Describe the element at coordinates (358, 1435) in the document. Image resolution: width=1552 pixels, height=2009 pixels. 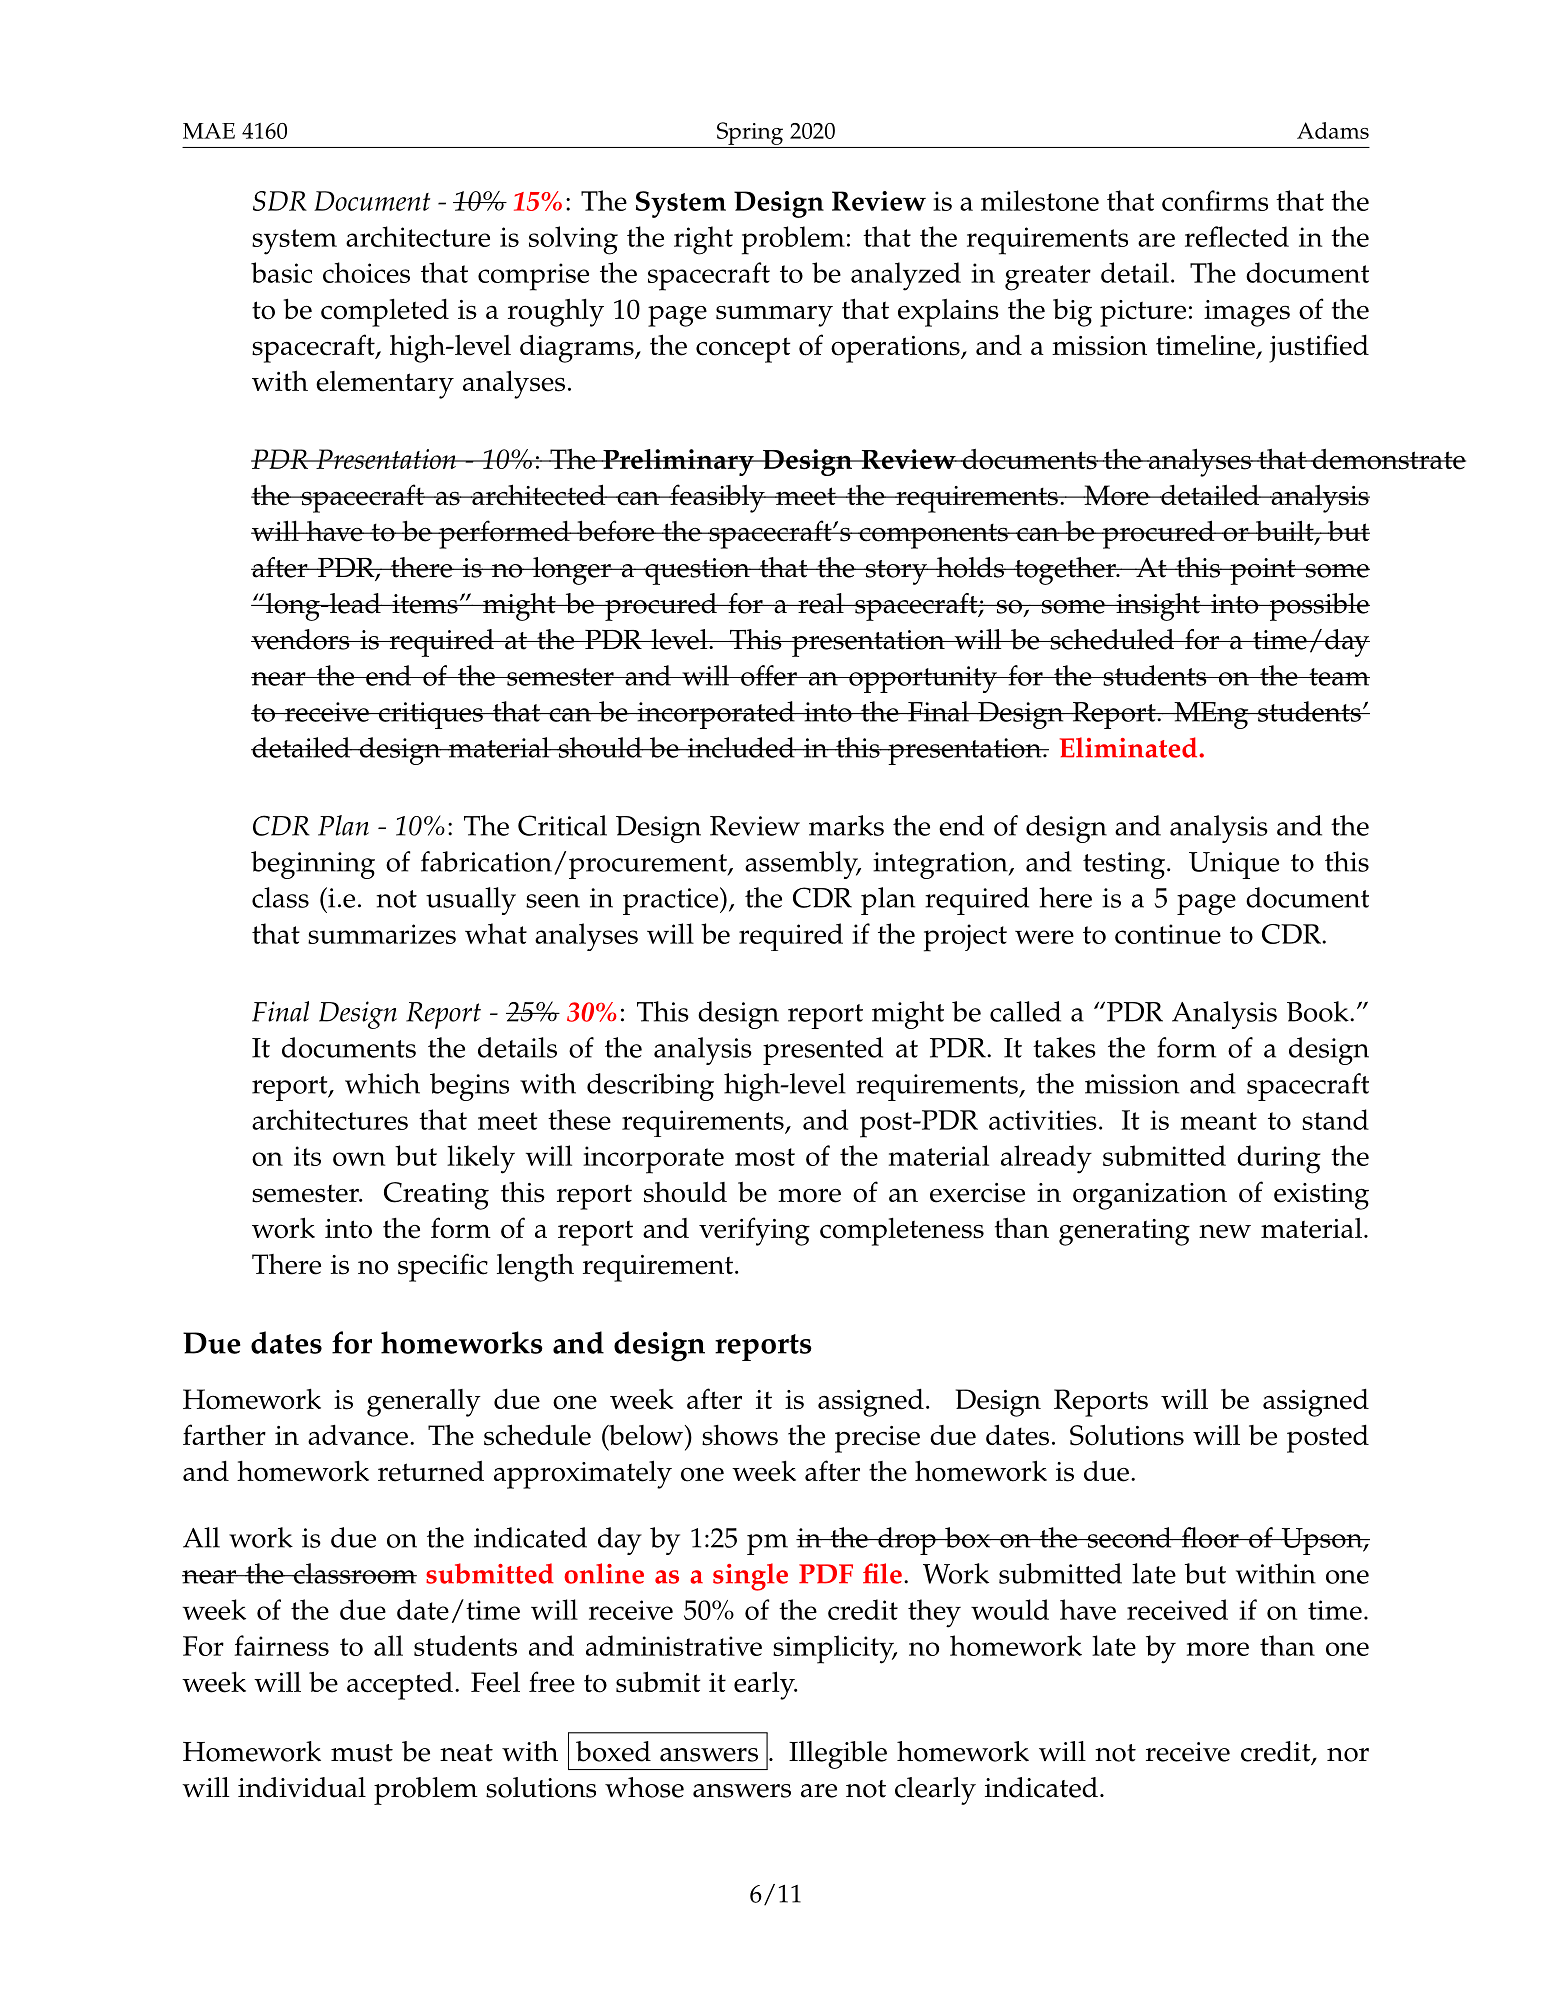
I see `advance` at that location.
